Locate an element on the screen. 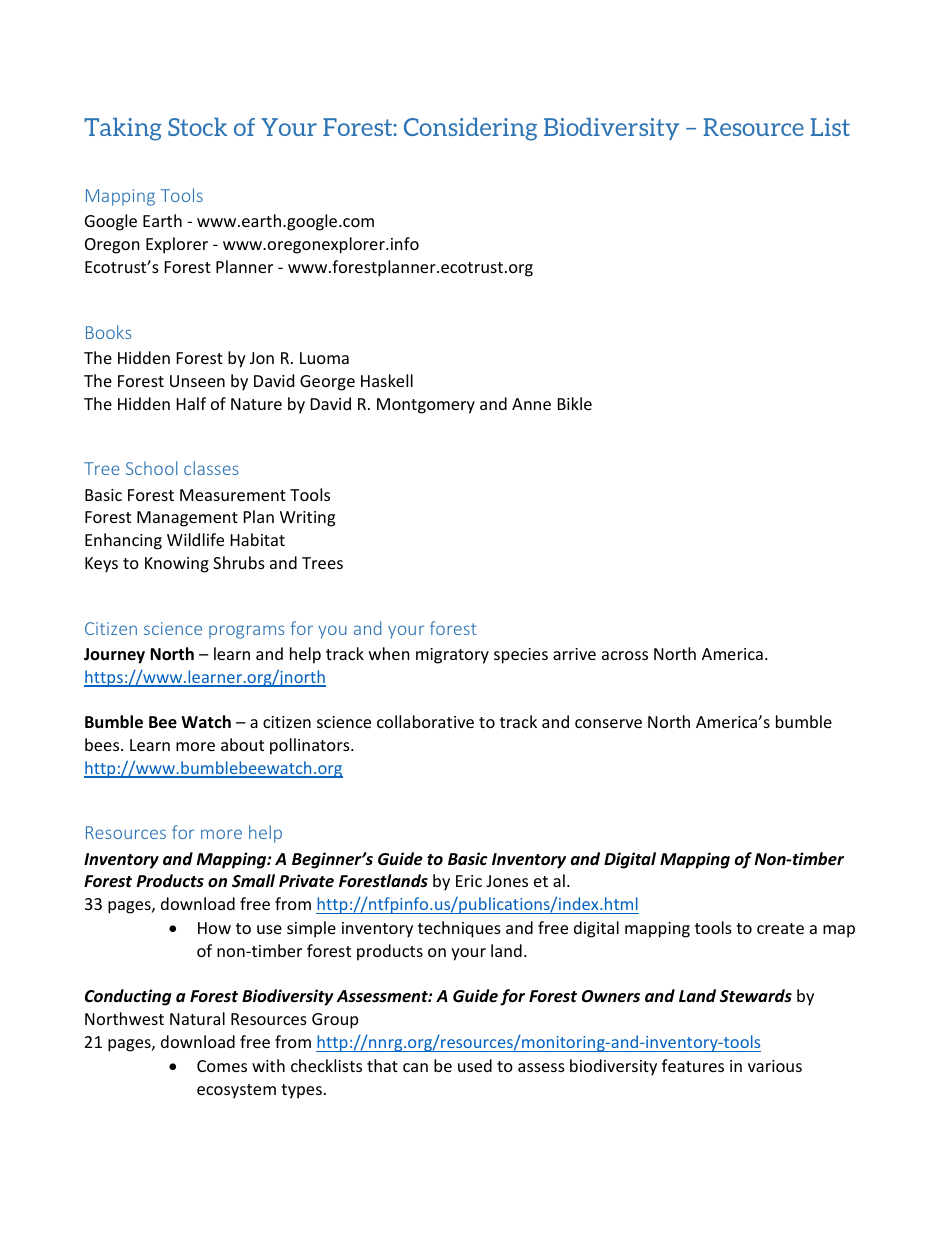 This screenshot has width=952, height=1233. Haskell is located at coordinates (387, 380).
